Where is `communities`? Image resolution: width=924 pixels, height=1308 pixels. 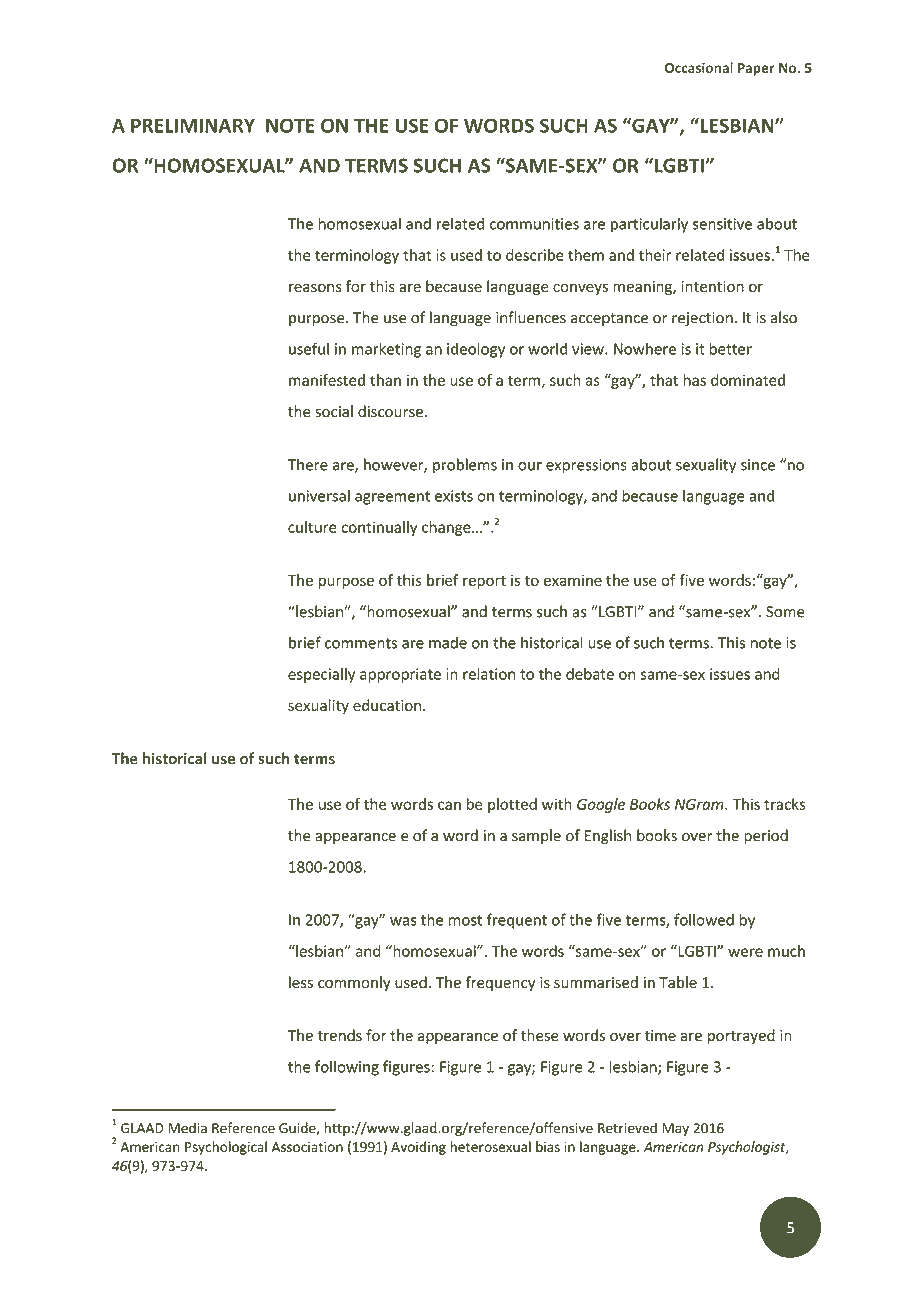
communities is located at coordinates (534, 224).
